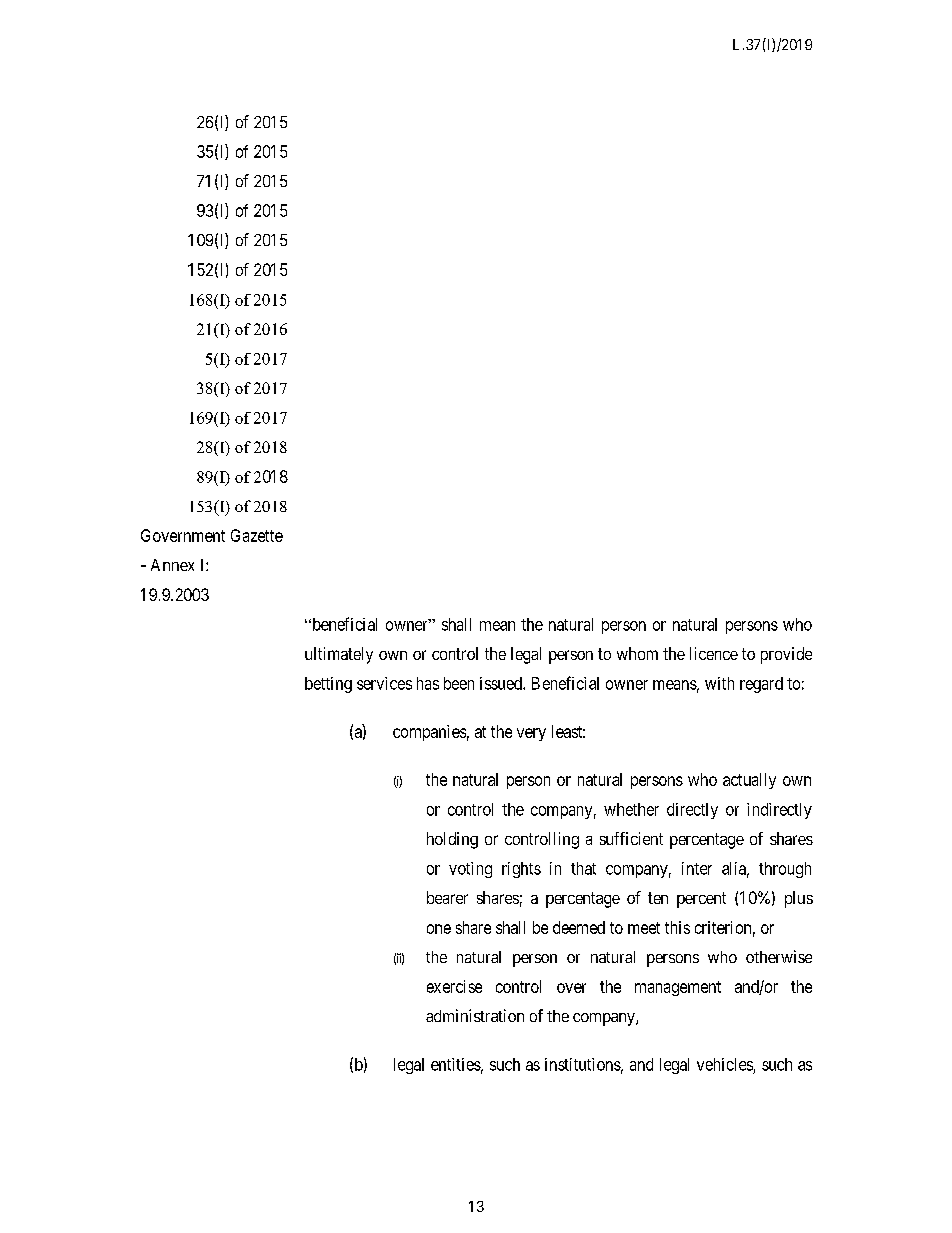 The width and height of the page is (952, 1233). I want to click on with, so click(719, 683).
